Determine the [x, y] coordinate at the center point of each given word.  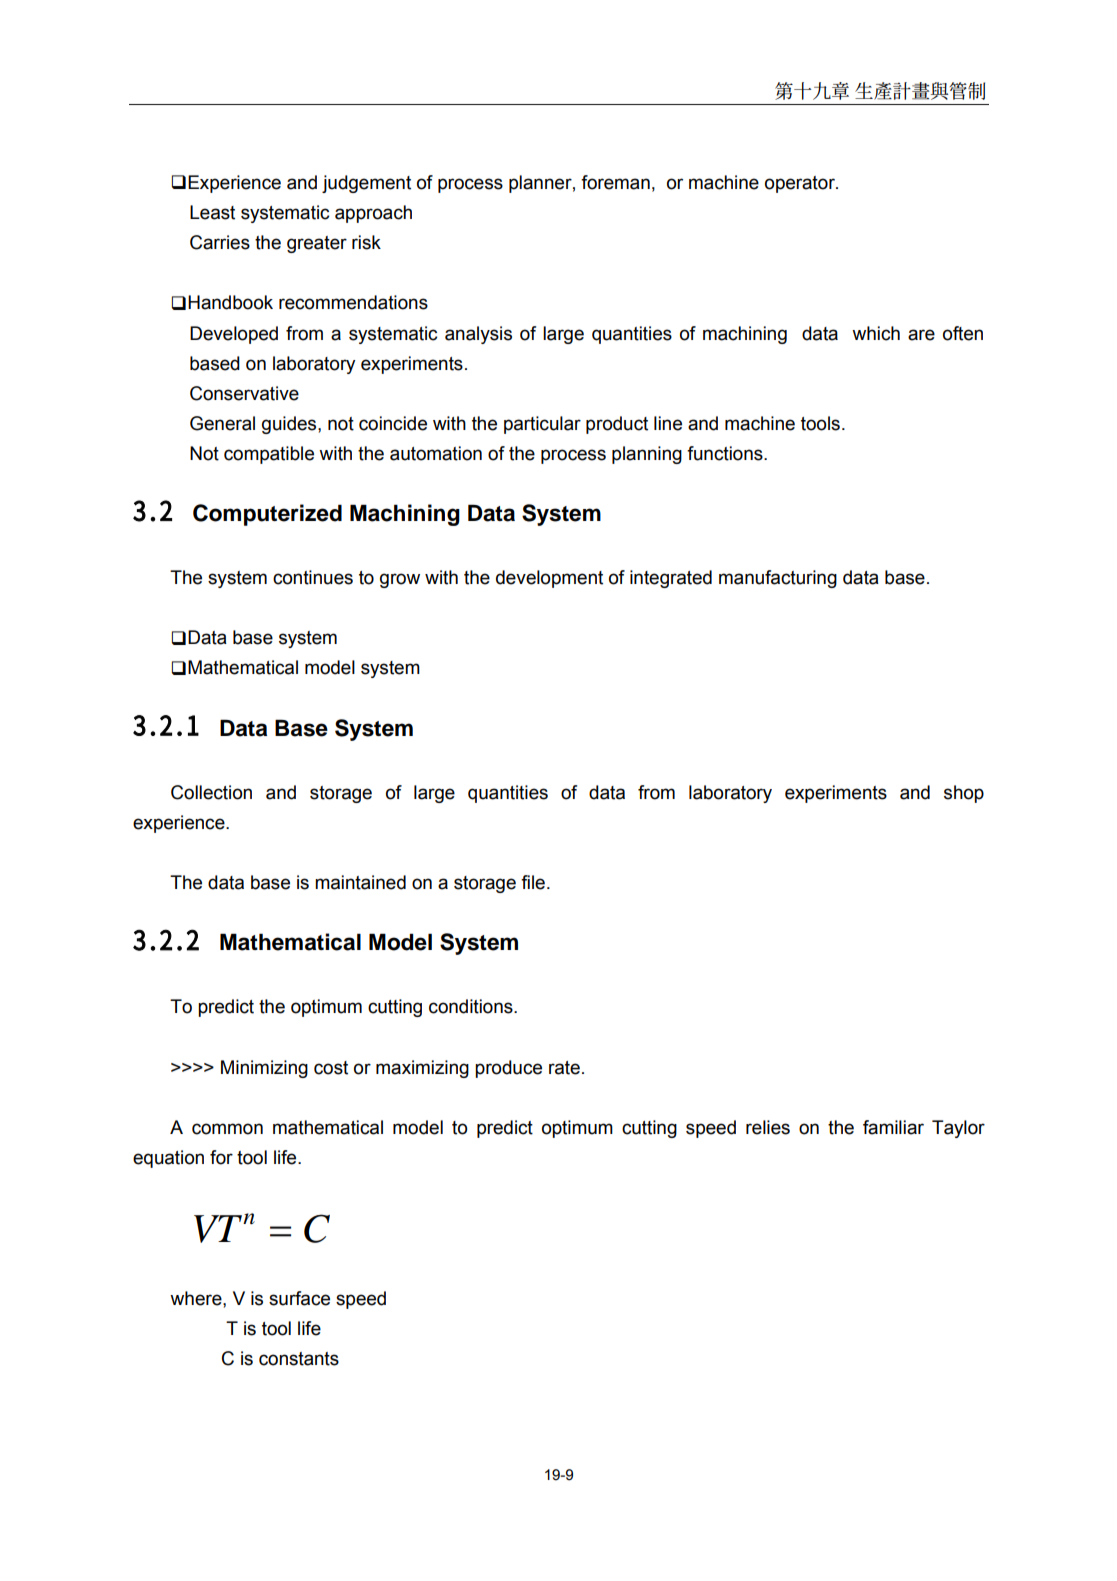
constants [299, 1359]
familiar [893, 1127]
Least [212, 212]
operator [801, 184]
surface [299, 1298]
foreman [615, 182]
